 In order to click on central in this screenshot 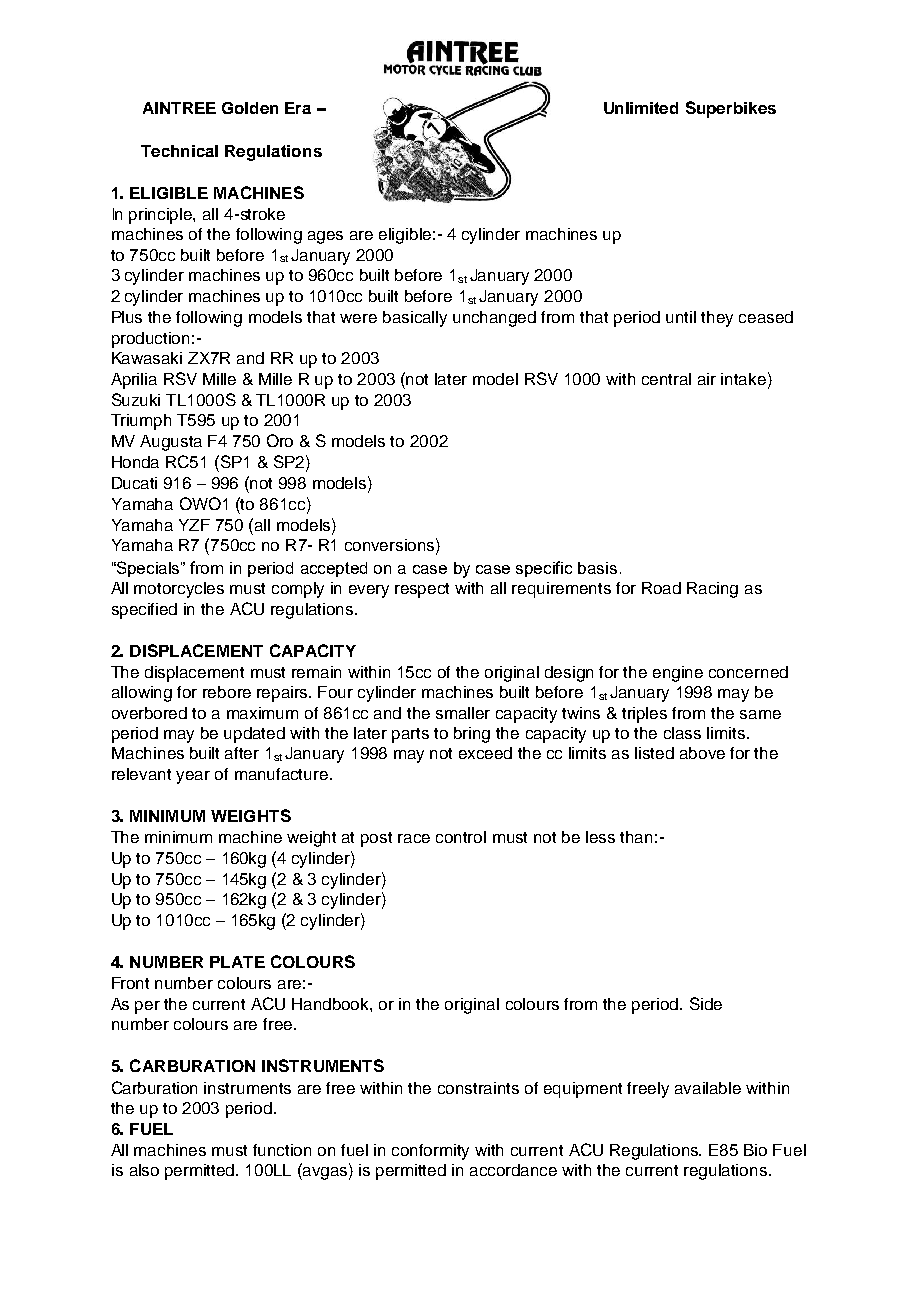, I will do `click(666, 379)`.
